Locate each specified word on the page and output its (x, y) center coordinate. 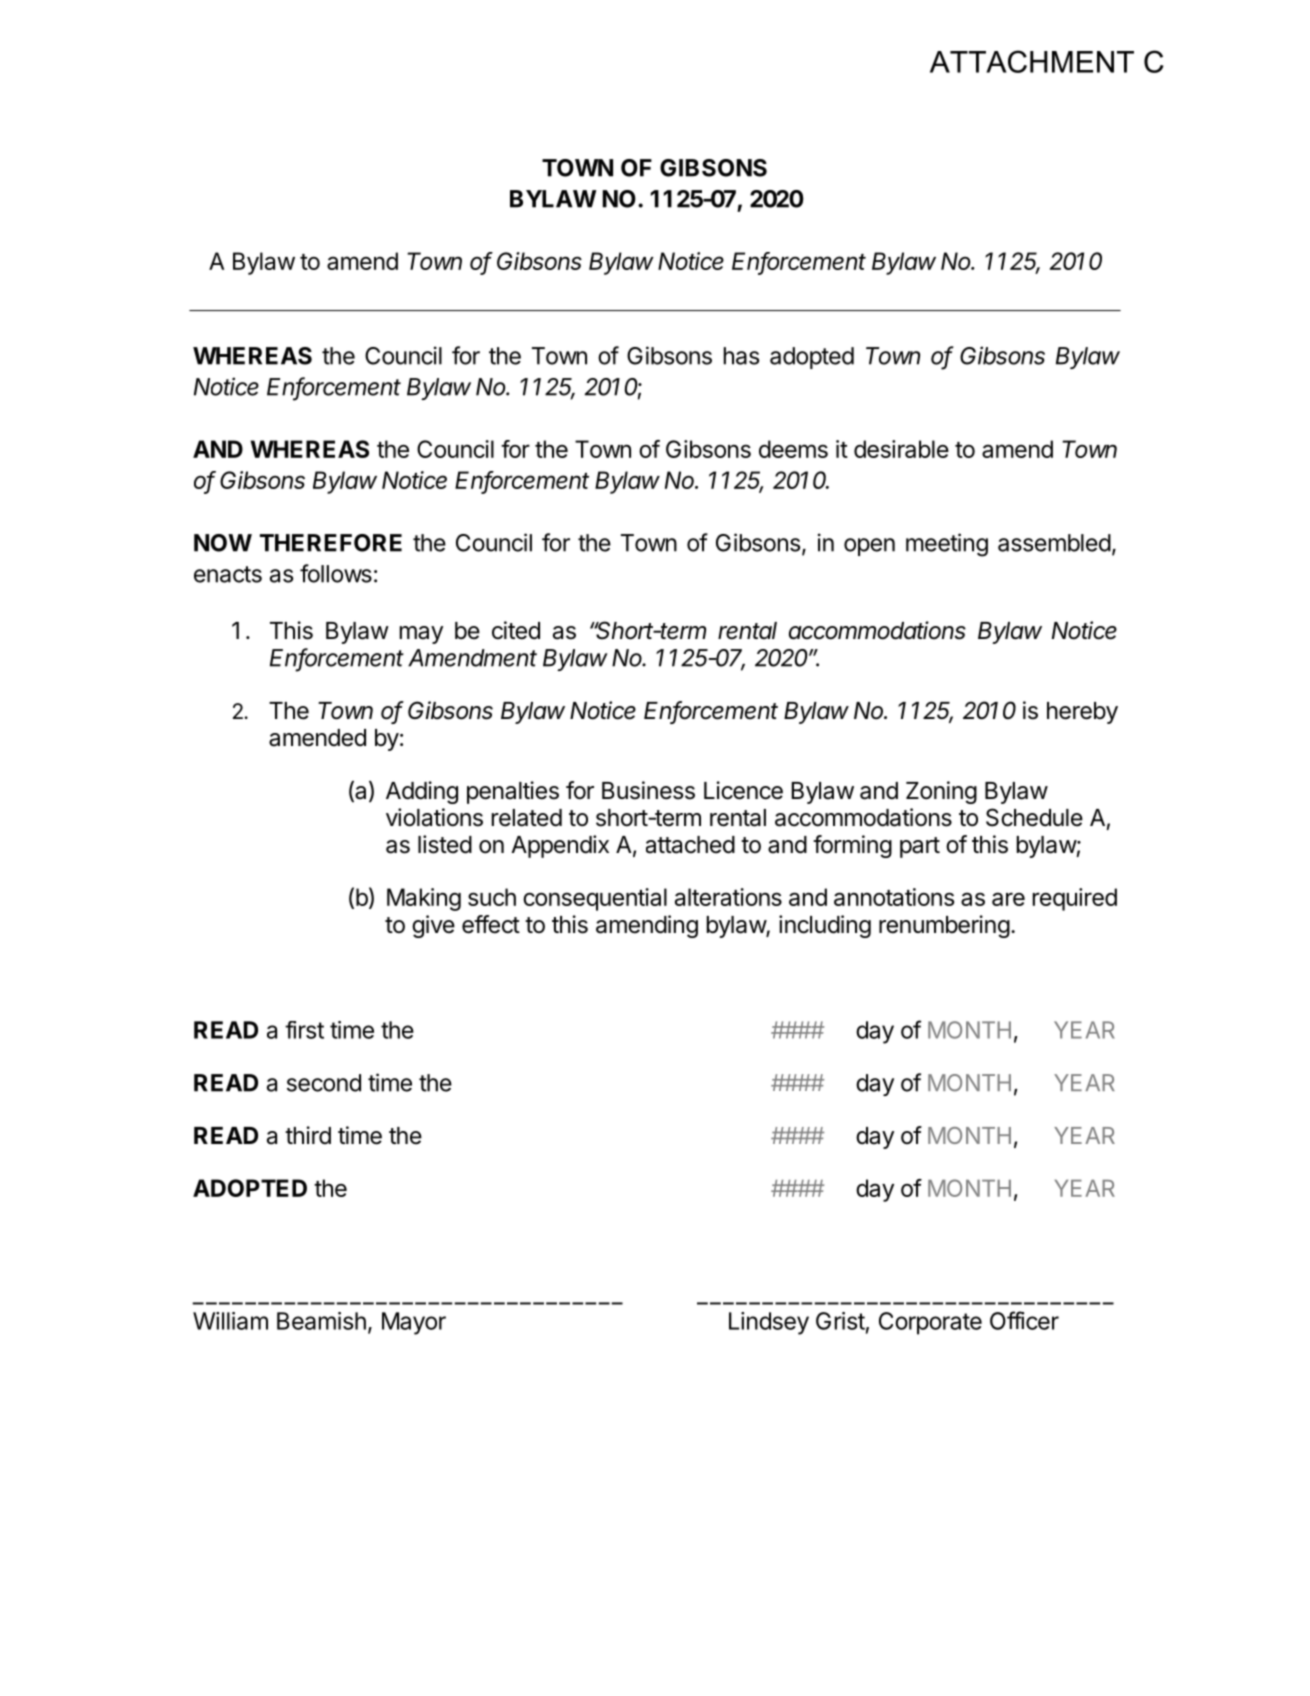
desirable (901, 449)
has (741, 356)
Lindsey (769, 1323)
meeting (947, 545)
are (1008, 899)
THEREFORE (331, 543)
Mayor (414, 1323)
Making (424, 899)
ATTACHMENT (1032, 61)
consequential (595, 899)
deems (793, 449)
